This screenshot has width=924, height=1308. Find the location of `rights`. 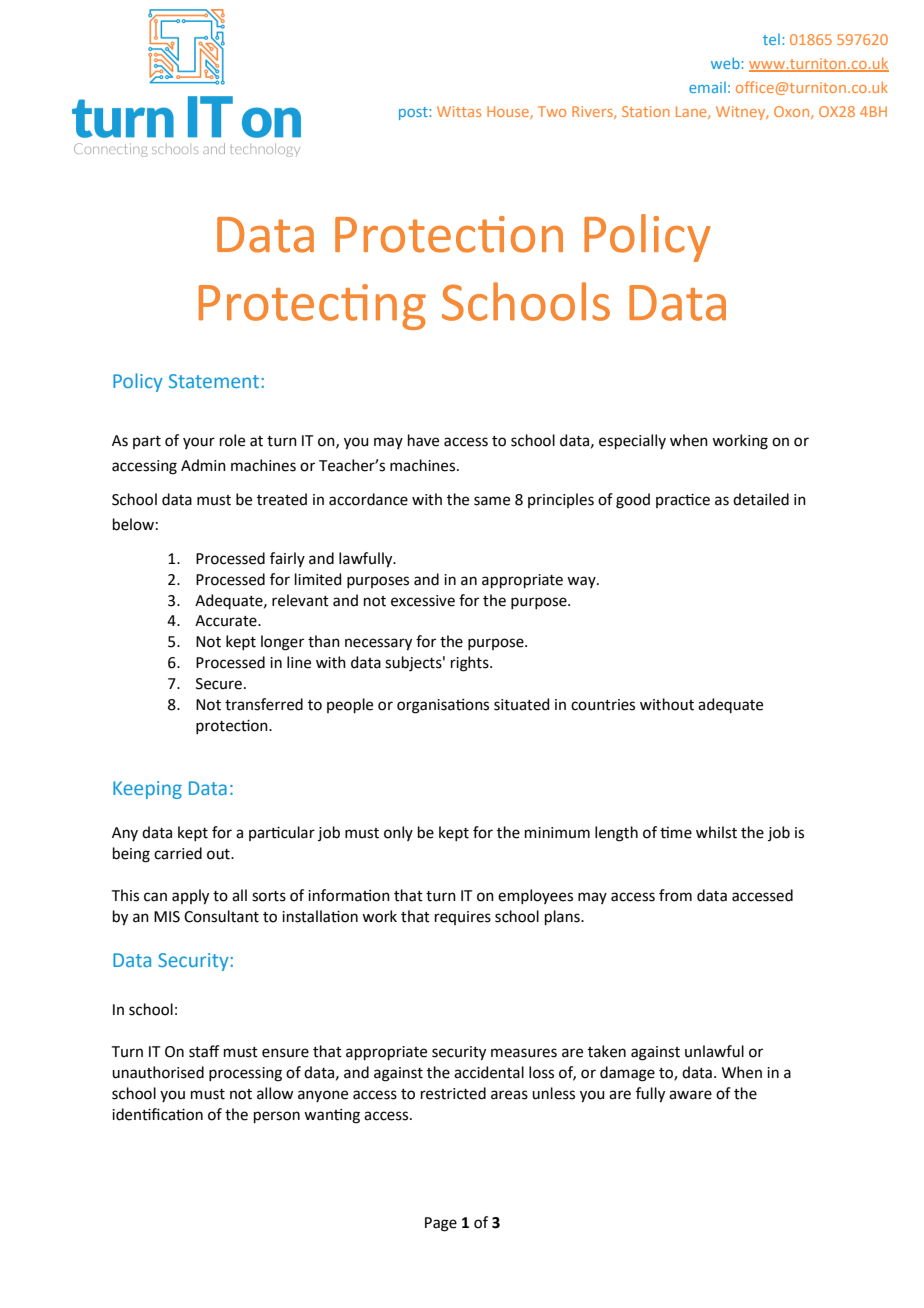

rights is located at coordinates (471, 664).
